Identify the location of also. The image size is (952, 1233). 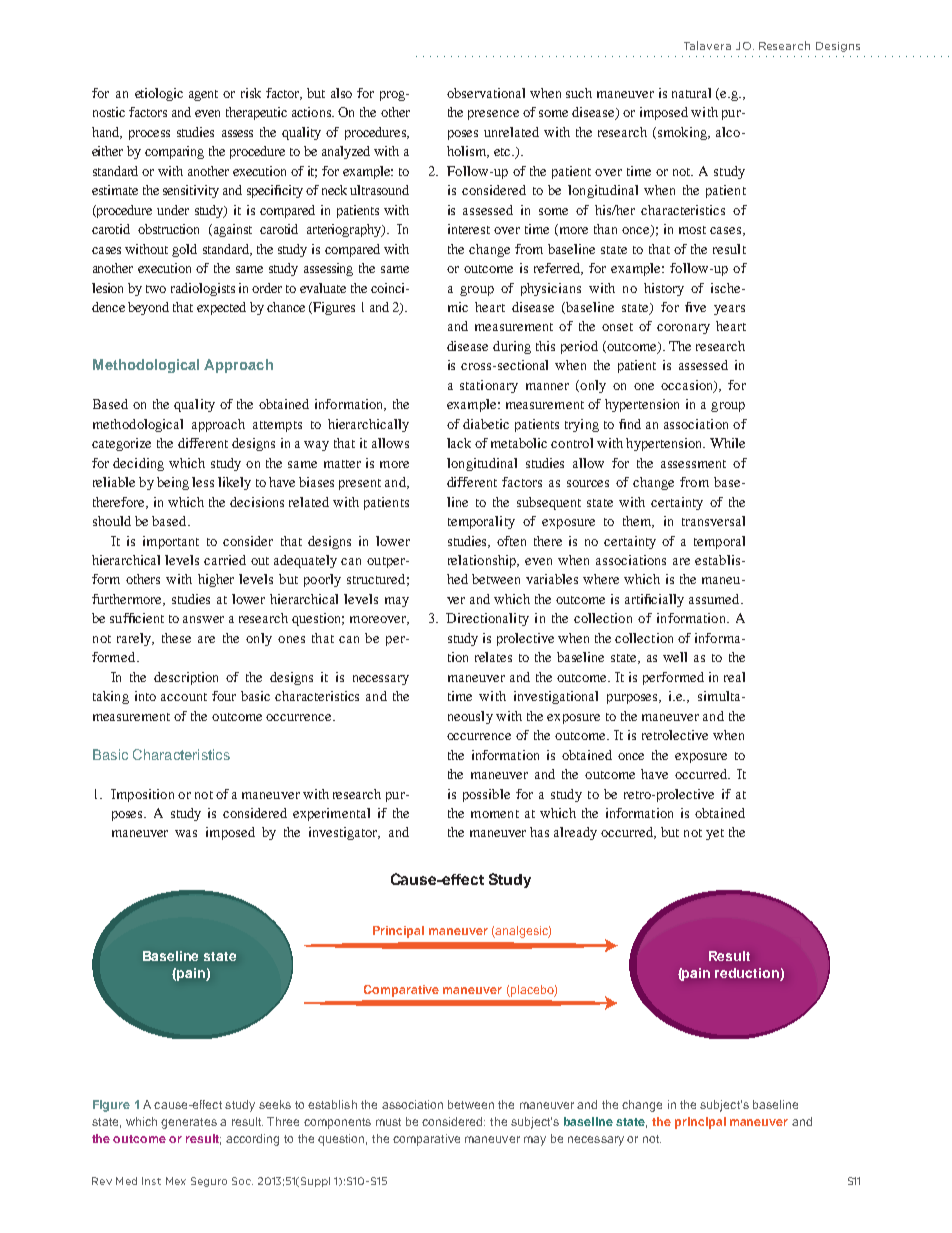
(341, 93).
